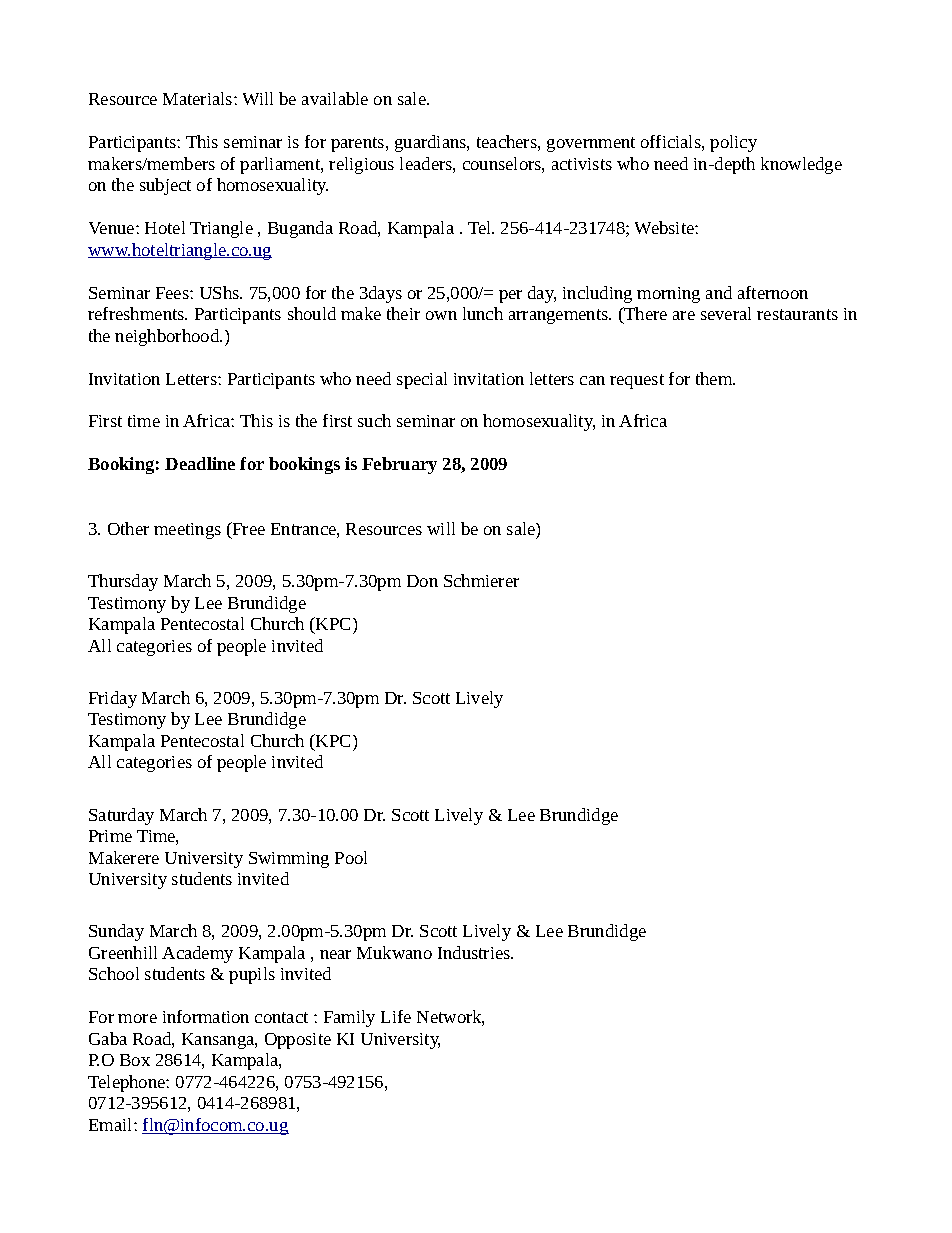  What do you see at coordinates (715, 378) in the page?
I see `them` at bounding box center [715, 378].
